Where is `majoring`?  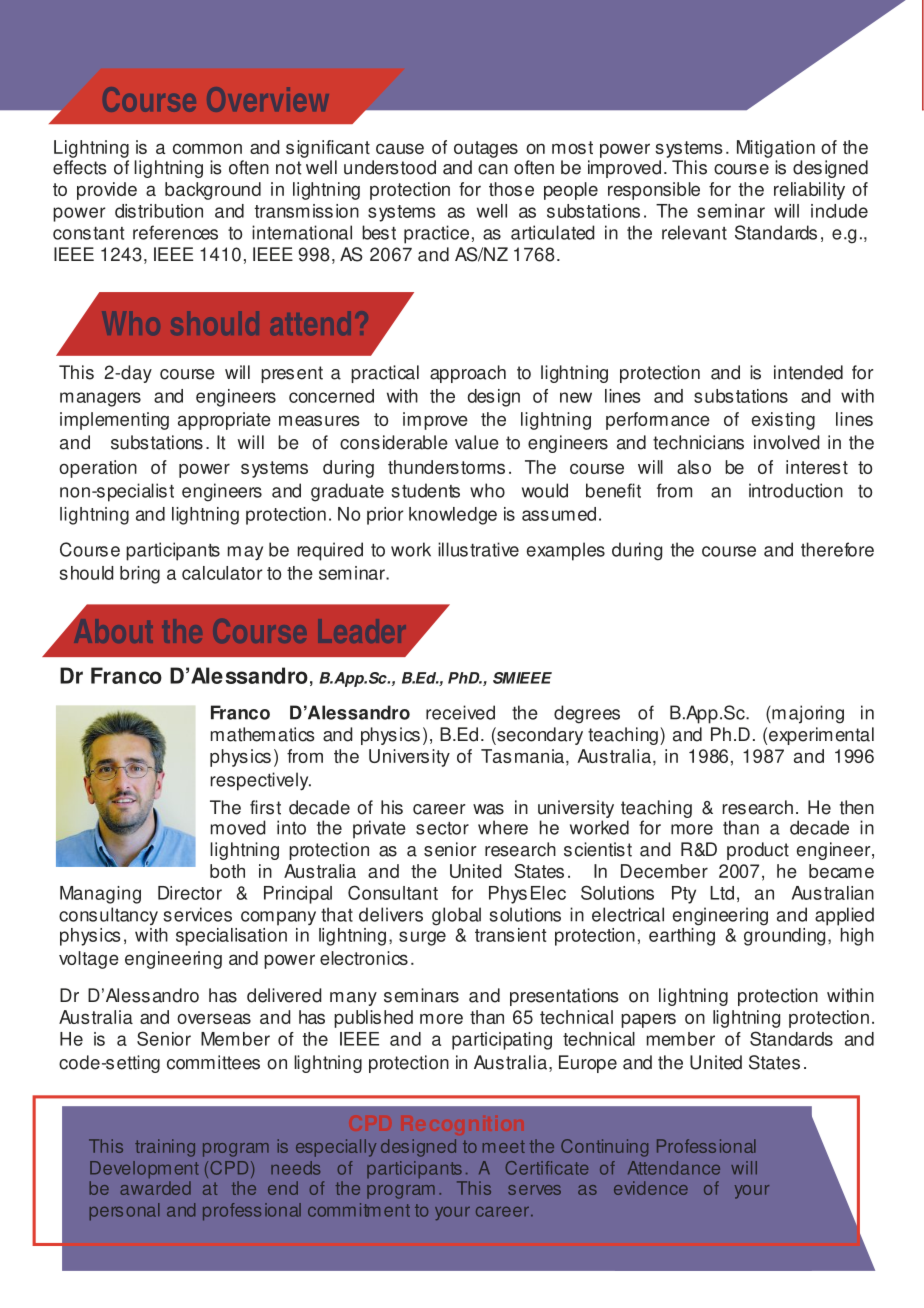
majoring is located at coordinates (807, 714).
